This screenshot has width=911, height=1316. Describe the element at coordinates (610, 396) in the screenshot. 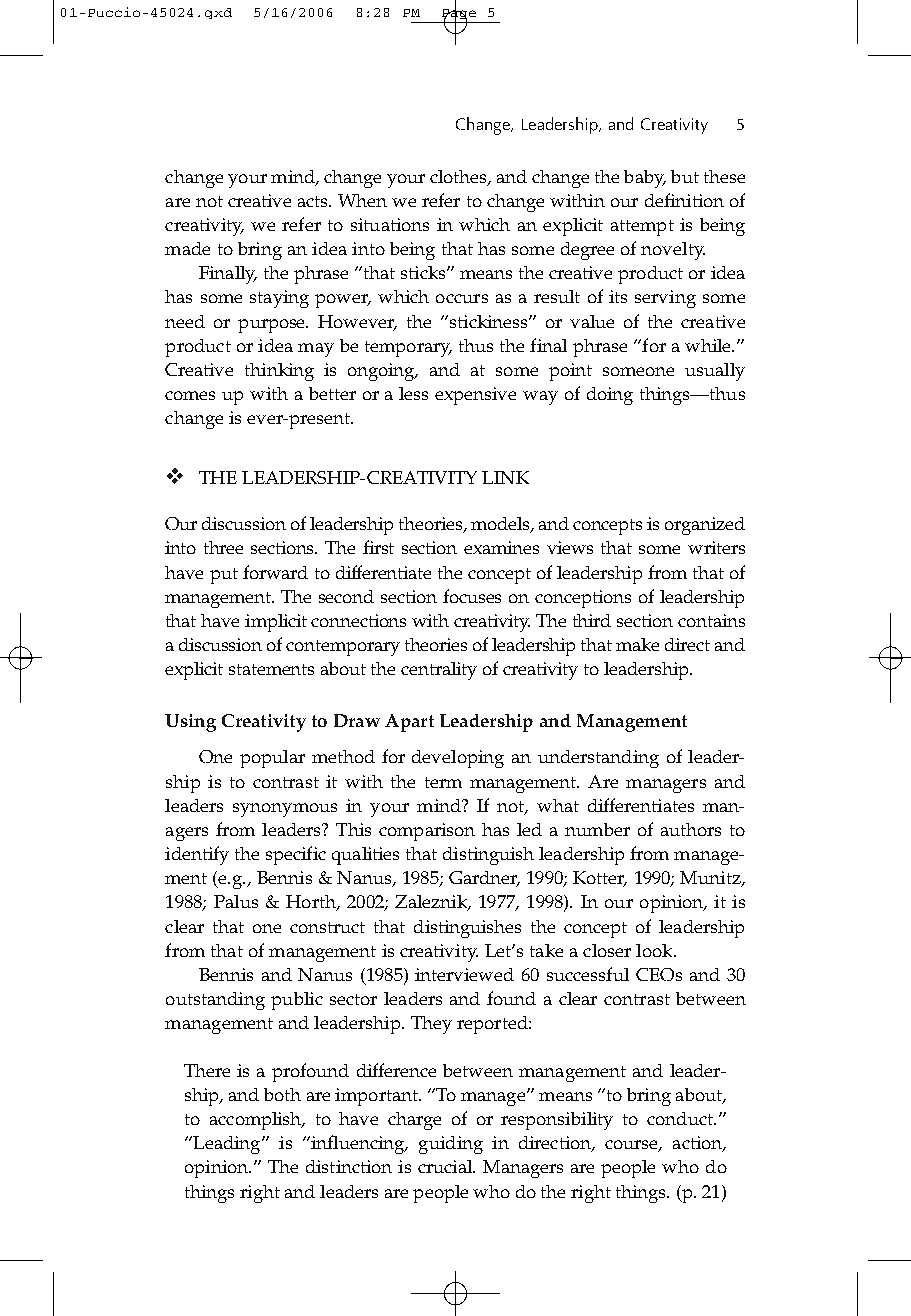

I see `doing` at that location.
